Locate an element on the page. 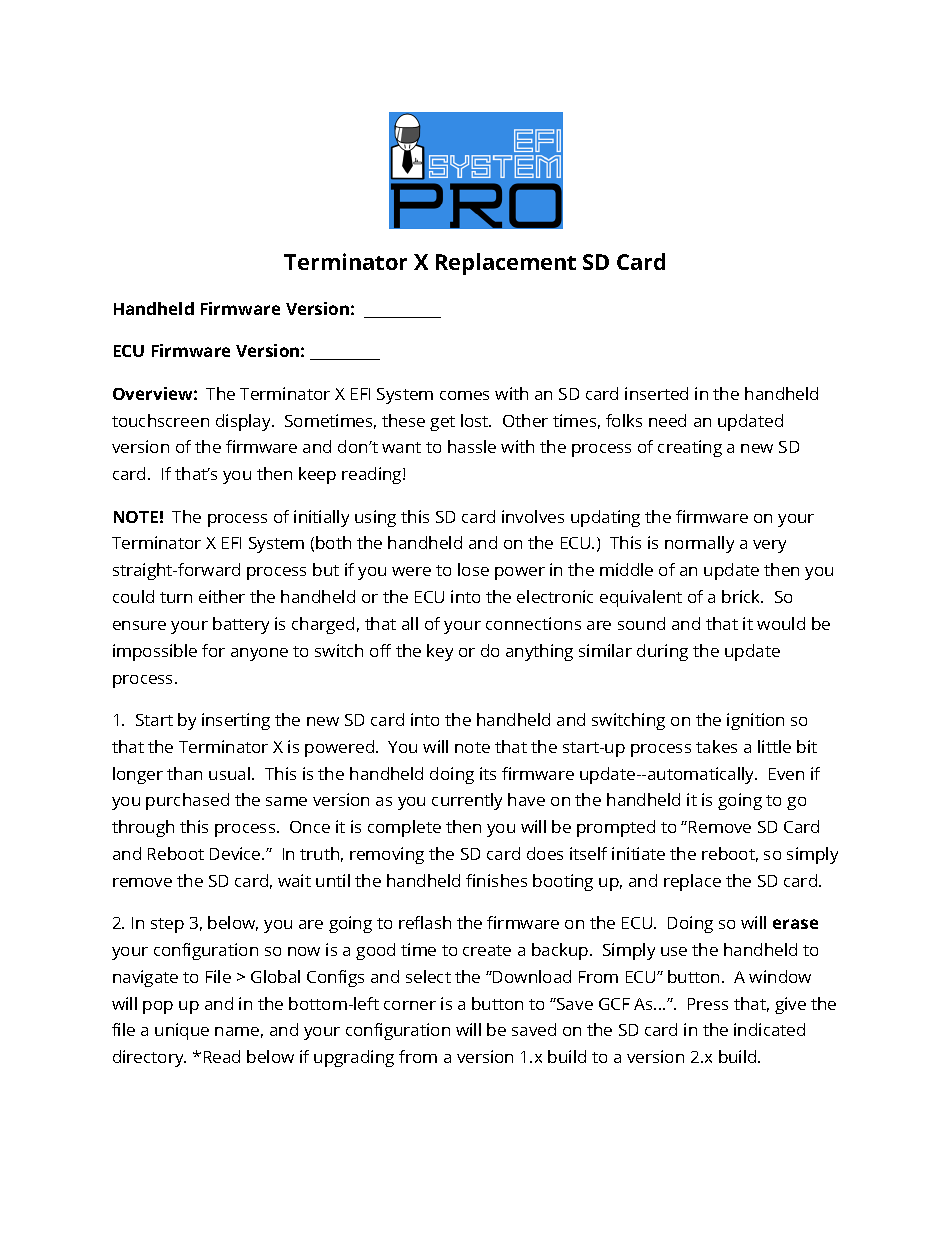  initially is located at coordinates (321, 518).
